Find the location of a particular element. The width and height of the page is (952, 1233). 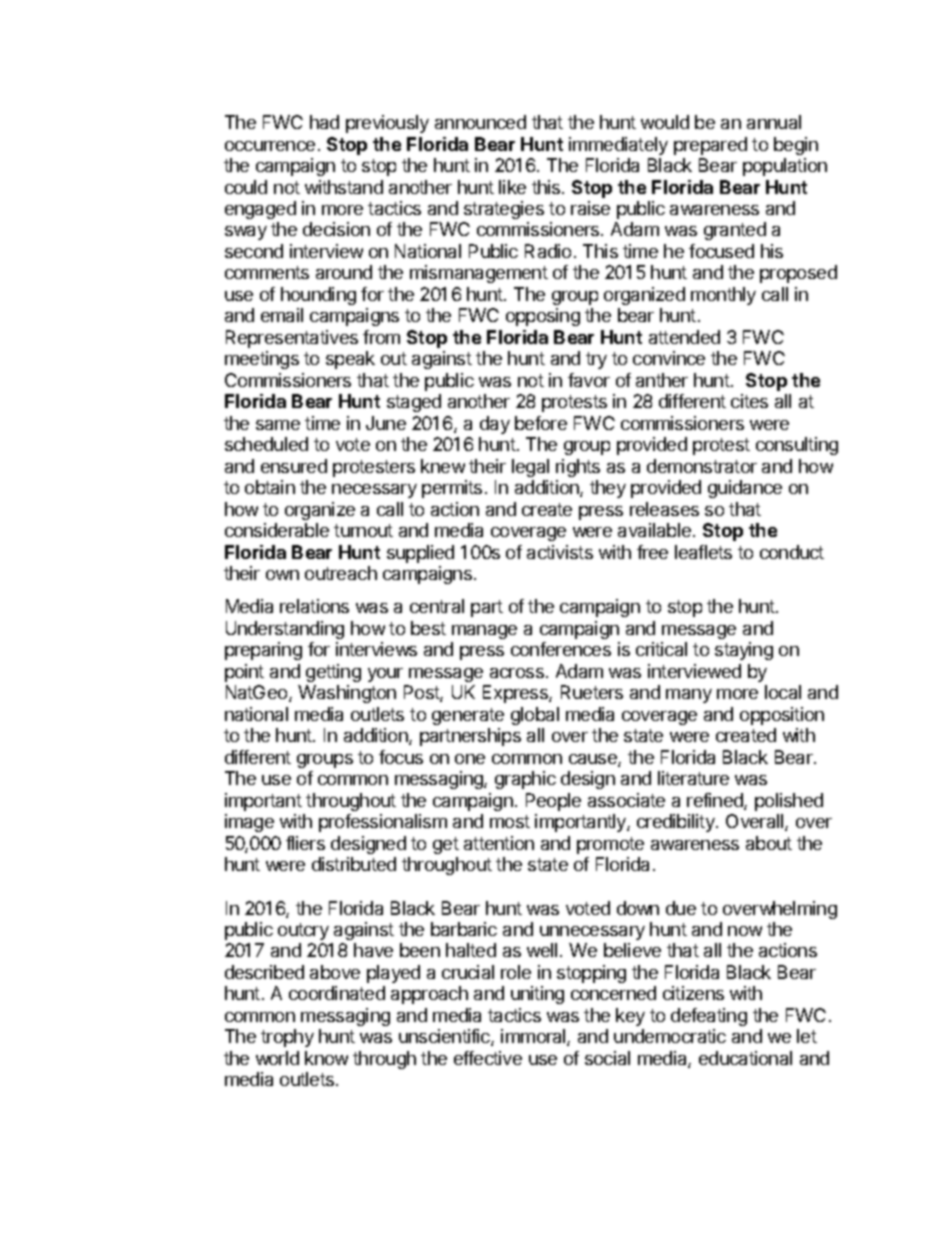

demonstrator is located at coordinates (702, 466).
